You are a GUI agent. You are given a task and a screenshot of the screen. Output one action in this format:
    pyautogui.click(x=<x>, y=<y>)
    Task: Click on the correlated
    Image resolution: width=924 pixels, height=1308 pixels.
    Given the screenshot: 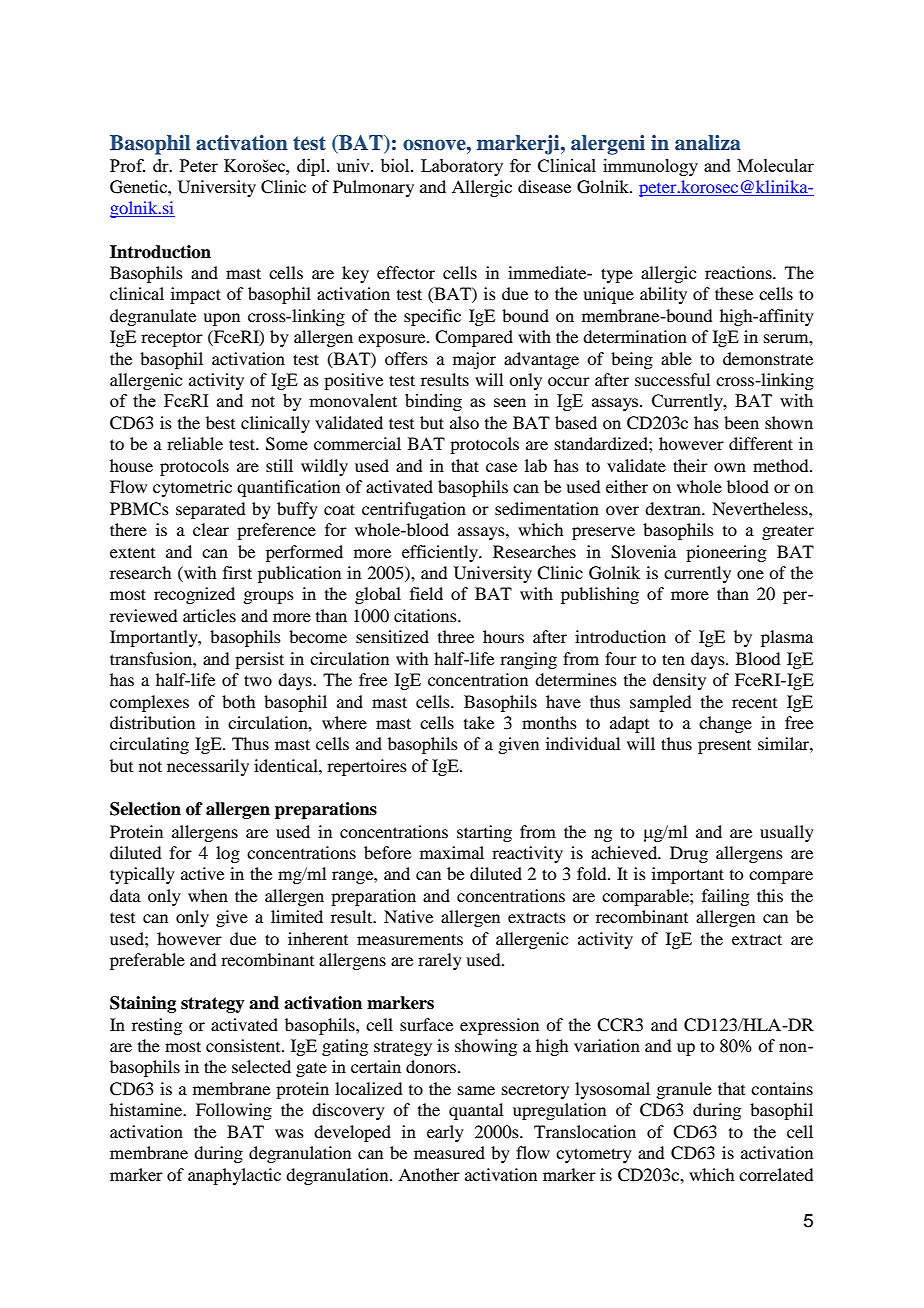 What is the action you would take?
    pyautogui.click(x=776, y=1174)
